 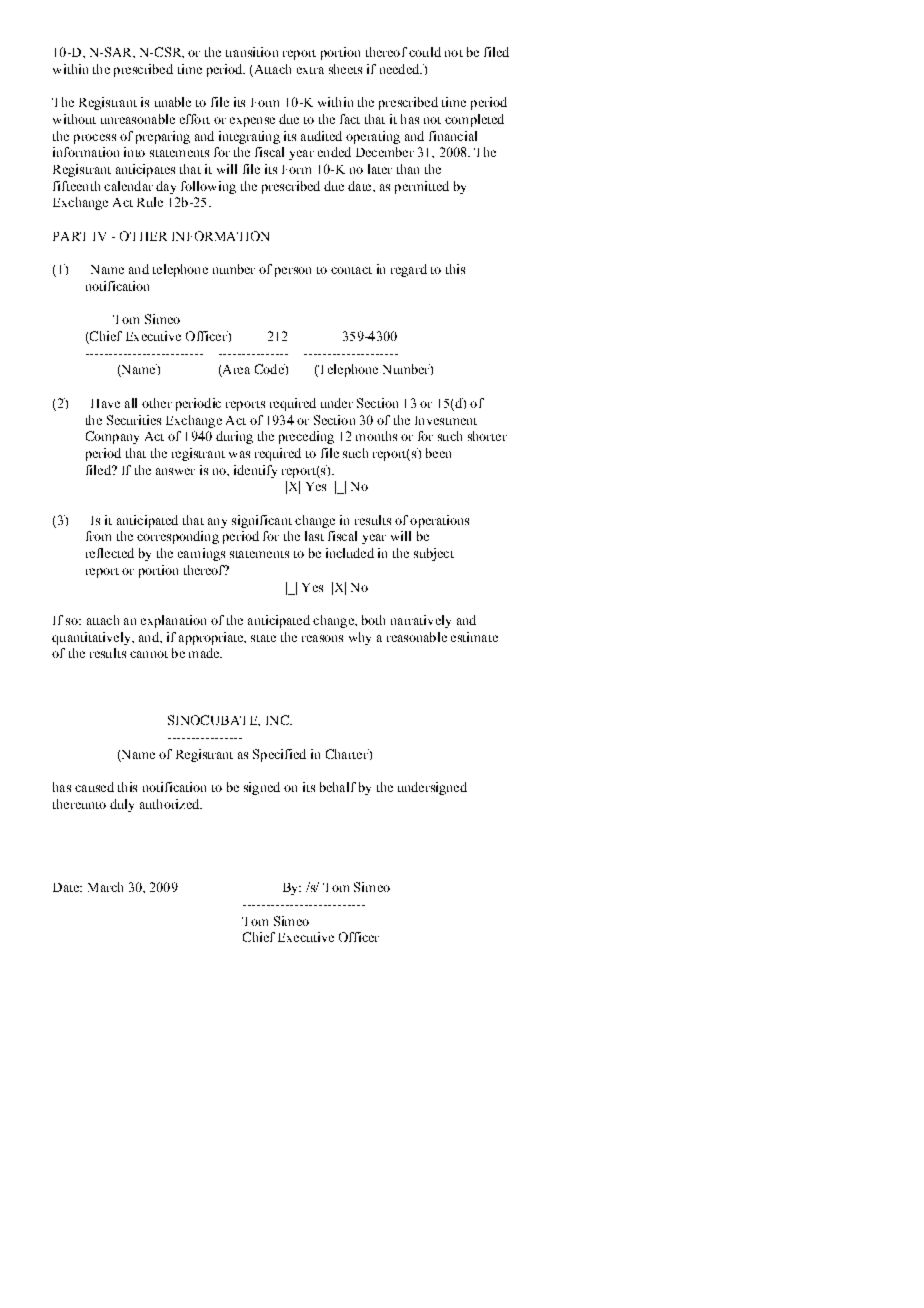 I want to click on reasons, so click(x=322, y=638).
